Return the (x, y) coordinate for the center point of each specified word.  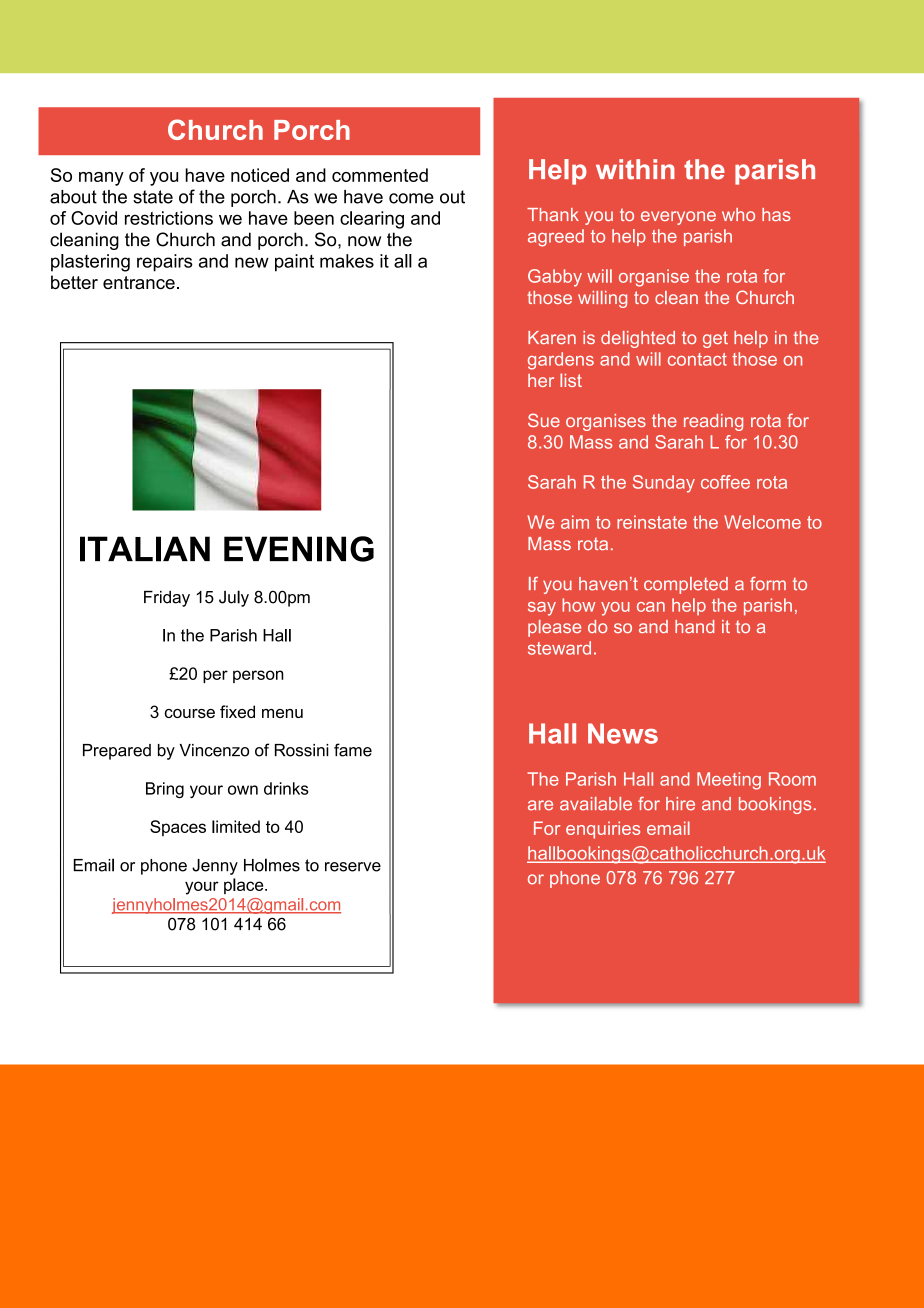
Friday (167, 599)
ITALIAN (145, 549)
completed (686, 585)
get (715, 339)
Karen (552, 337)
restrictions (169, 218)
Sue (544, 420)
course (190, 713)
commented (380, 175)
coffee (725, 482)
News (623, 733)
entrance (139, 282)
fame (353, 750)
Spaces (178, 828)
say (542, 609)
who (738, 214)
